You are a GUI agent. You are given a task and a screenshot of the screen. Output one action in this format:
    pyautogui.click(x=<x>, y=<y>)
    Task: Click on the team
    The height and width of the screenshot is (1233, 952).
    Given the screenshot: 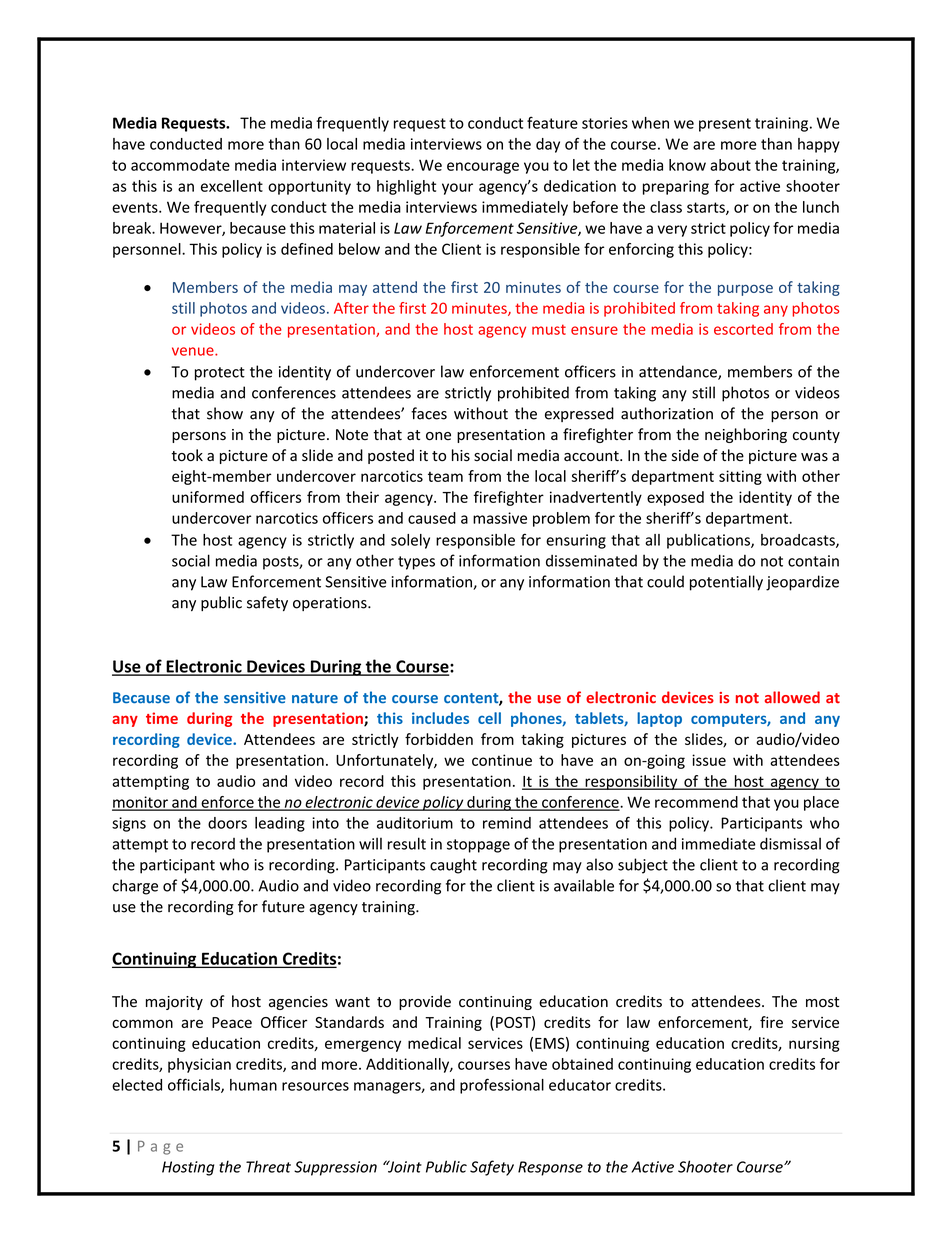 What is the action you would take?
    pyautogui.click(x=445, y=476)
